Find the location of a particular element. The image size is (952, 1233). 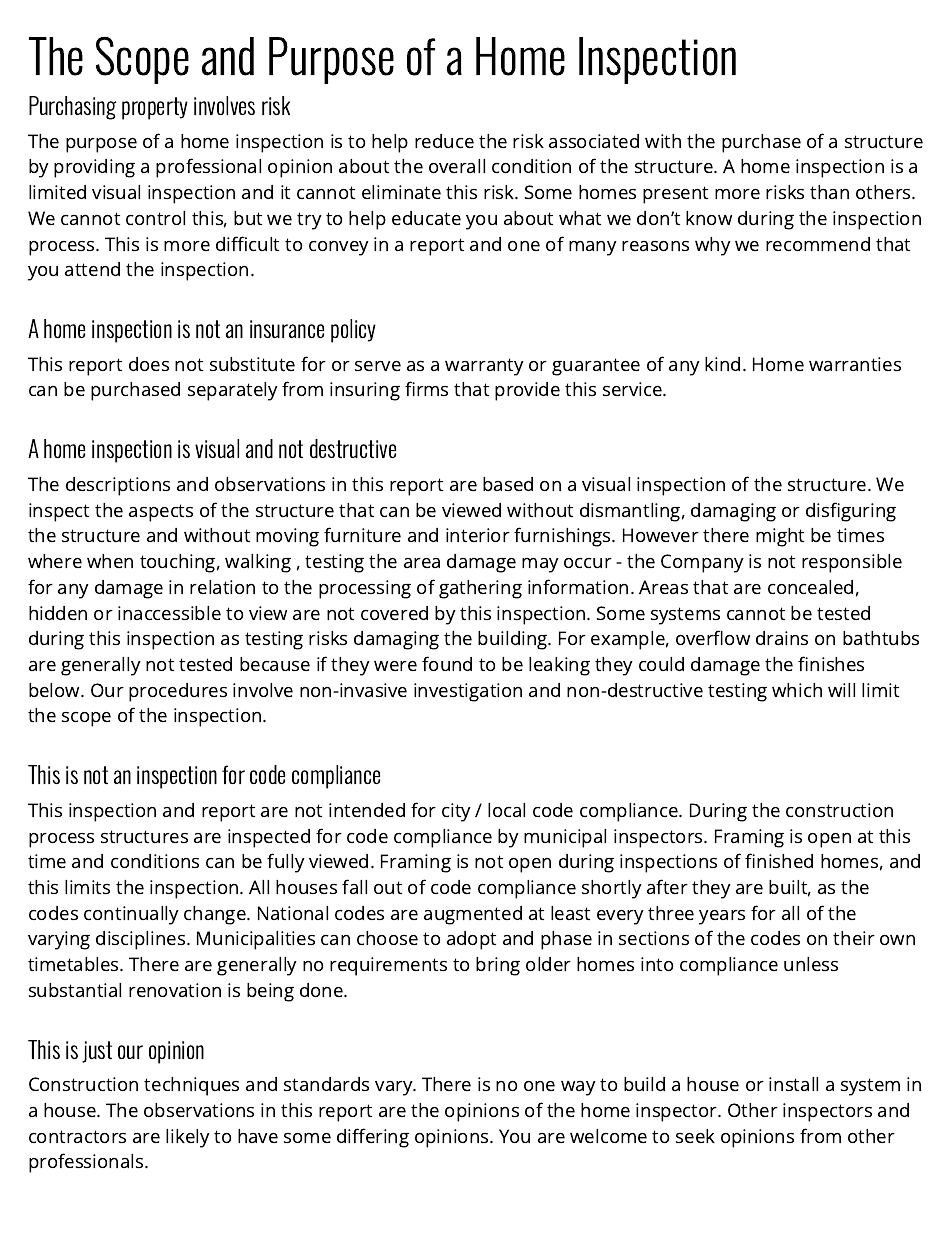

finished is located at coordinates (779, 860).
